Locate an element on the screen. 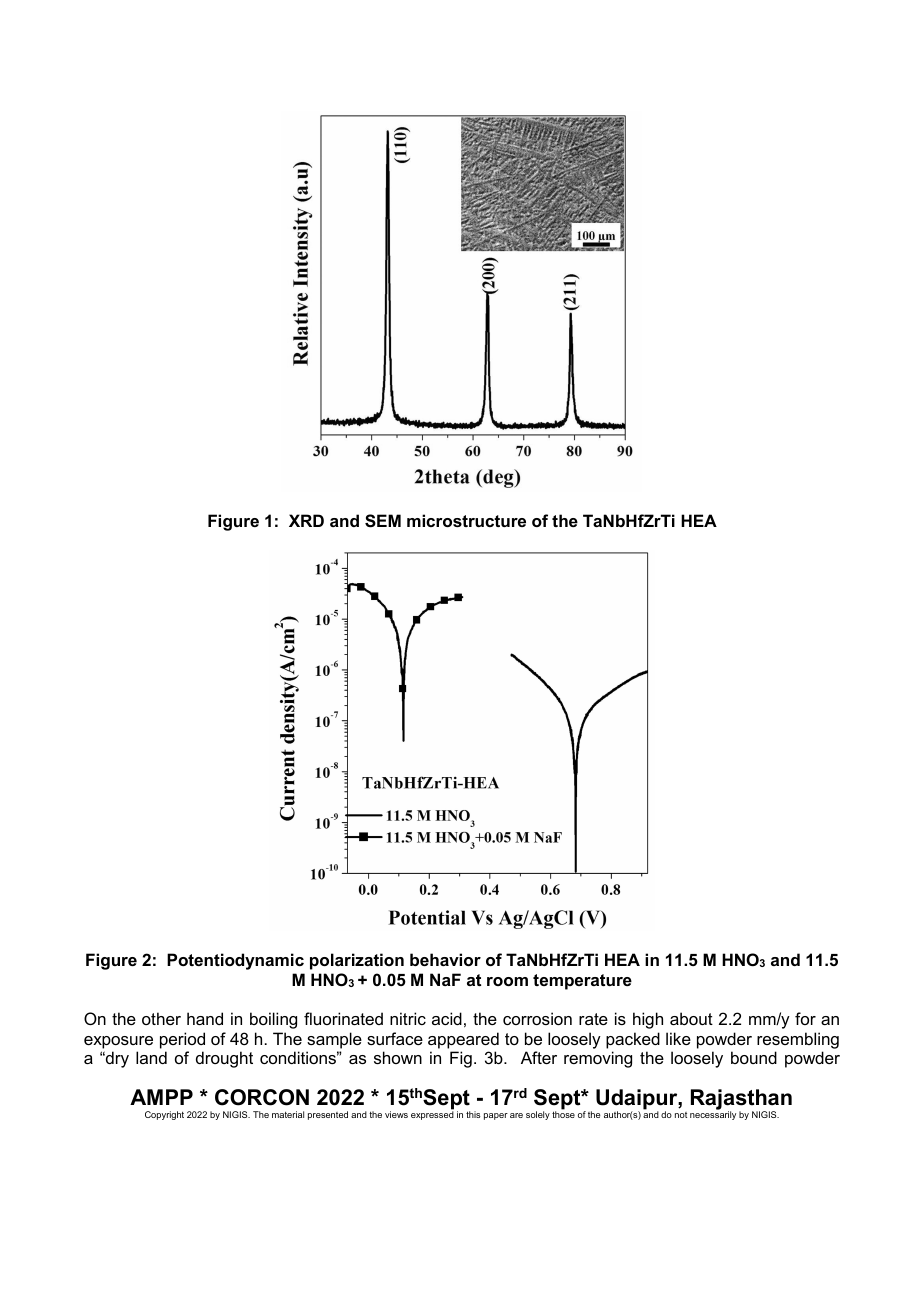 The height and width of the screenshot is (1307, 924). XRD is located at coordinates (306, 520).
